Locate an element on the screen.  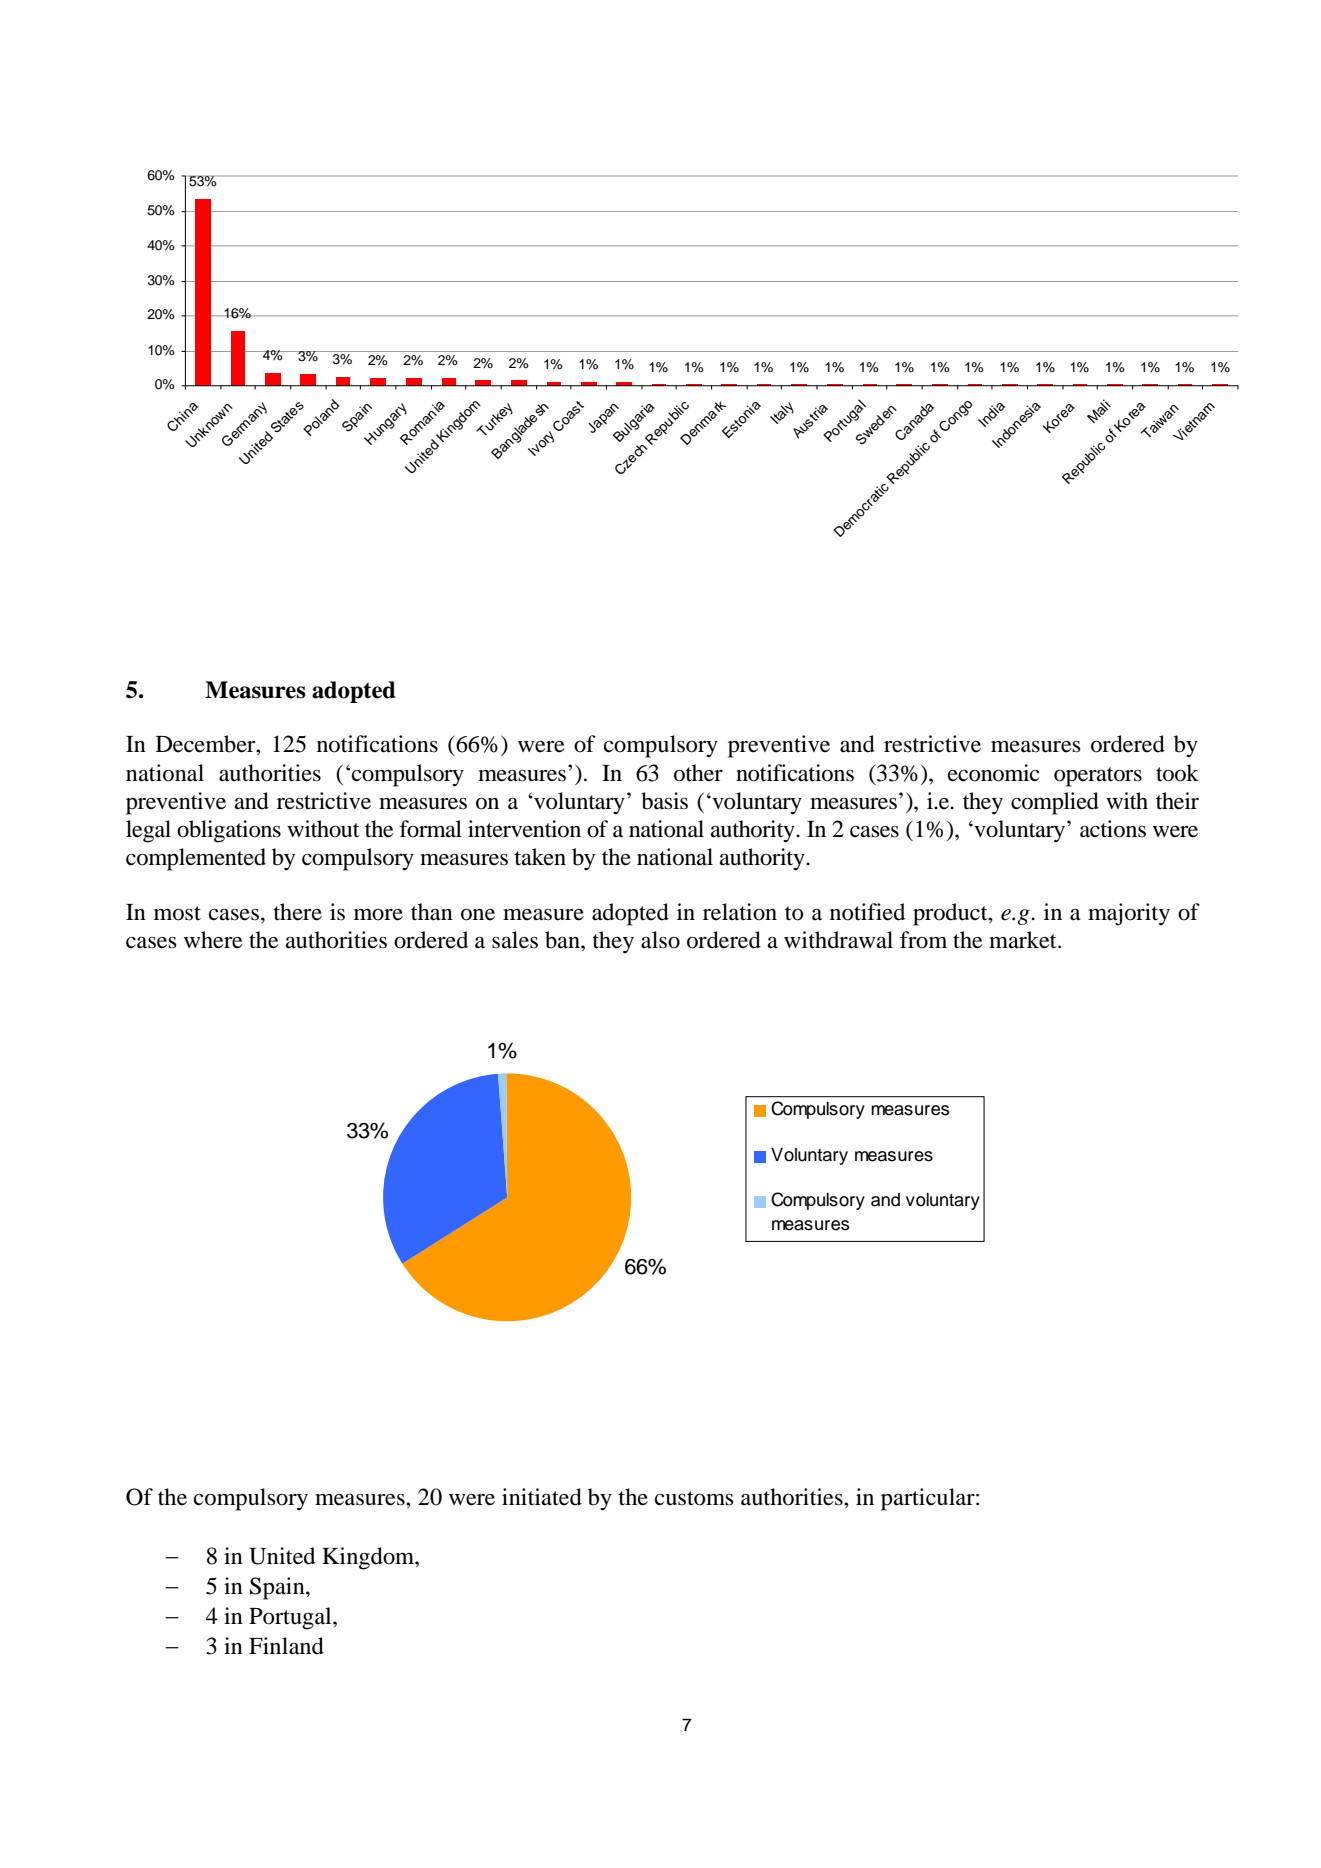
Finland is located at coordinates (286, 1646).
